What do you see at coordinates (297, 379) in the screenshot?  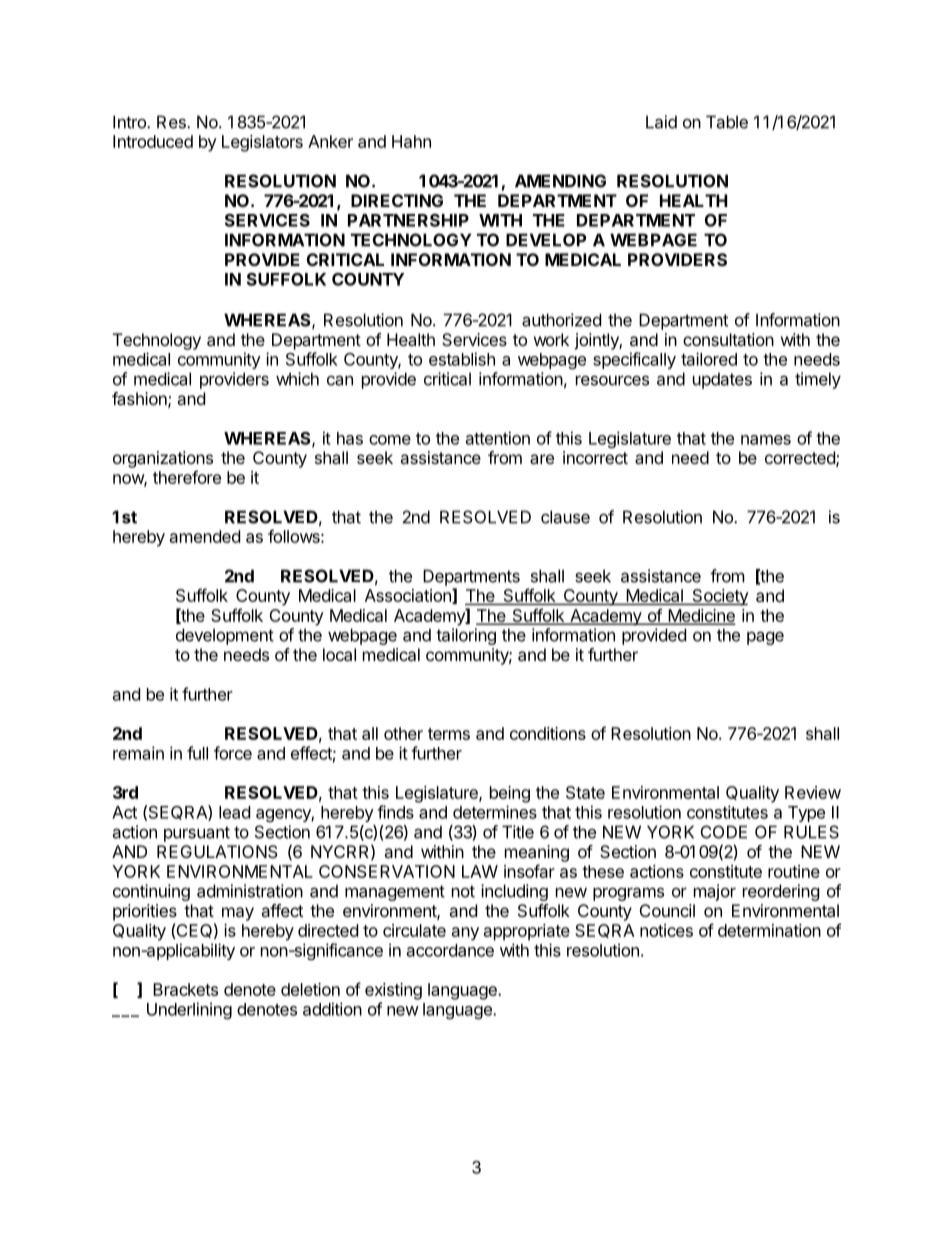 I see `which` at bounding box center [297, 379].
